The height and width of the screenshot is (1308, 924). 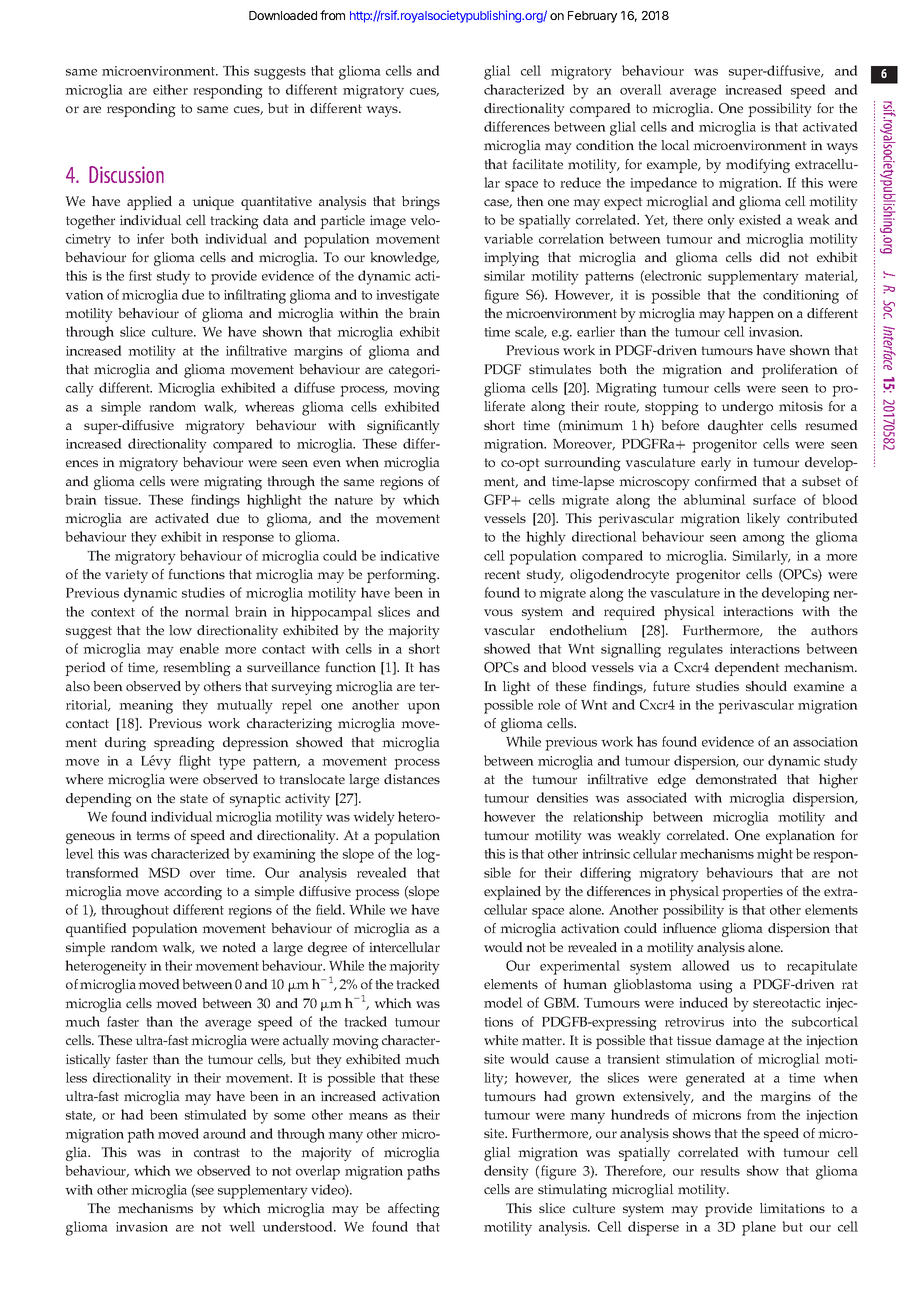 I want to click on contrast, so click(x=217, y=1152).
